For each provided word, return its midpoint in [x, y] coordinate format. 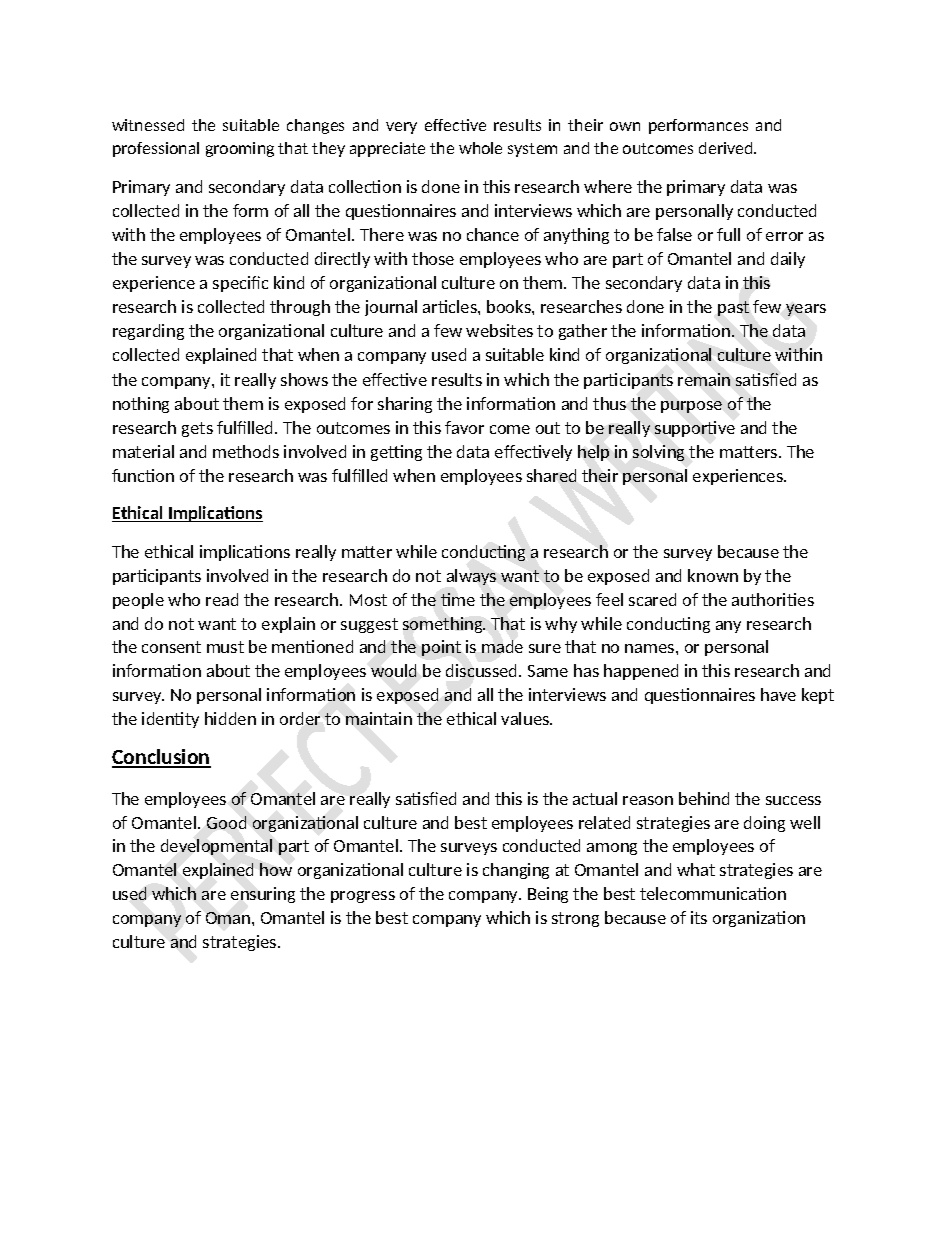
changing [516, 871]
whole [480, 148]
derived [727, 148]
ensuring [263, 895]
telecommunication [713, 893]
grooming [240, 149]
